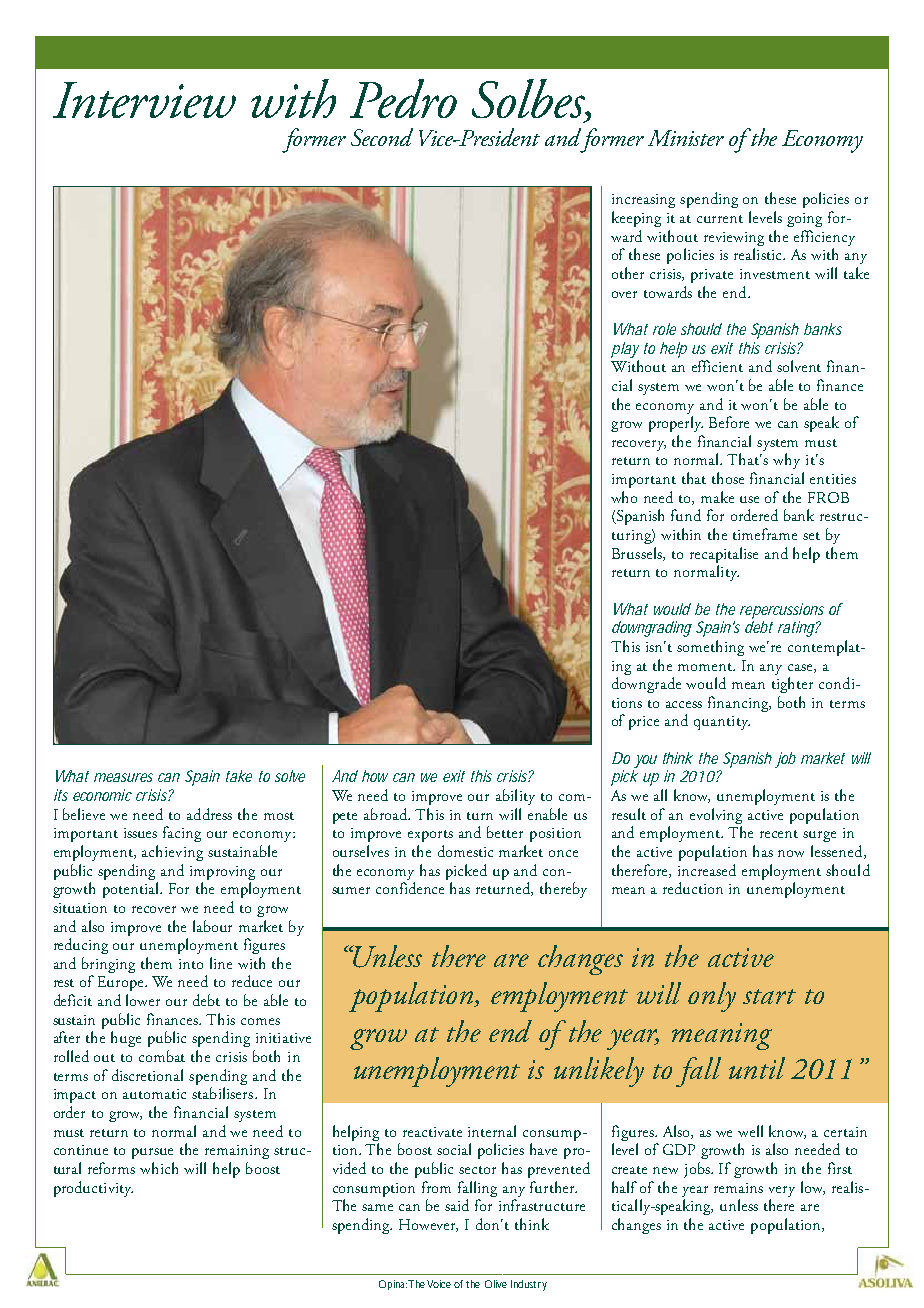  Describe the element at coordinates (123, 777) in the screenshot. I see `measures` at that location.
